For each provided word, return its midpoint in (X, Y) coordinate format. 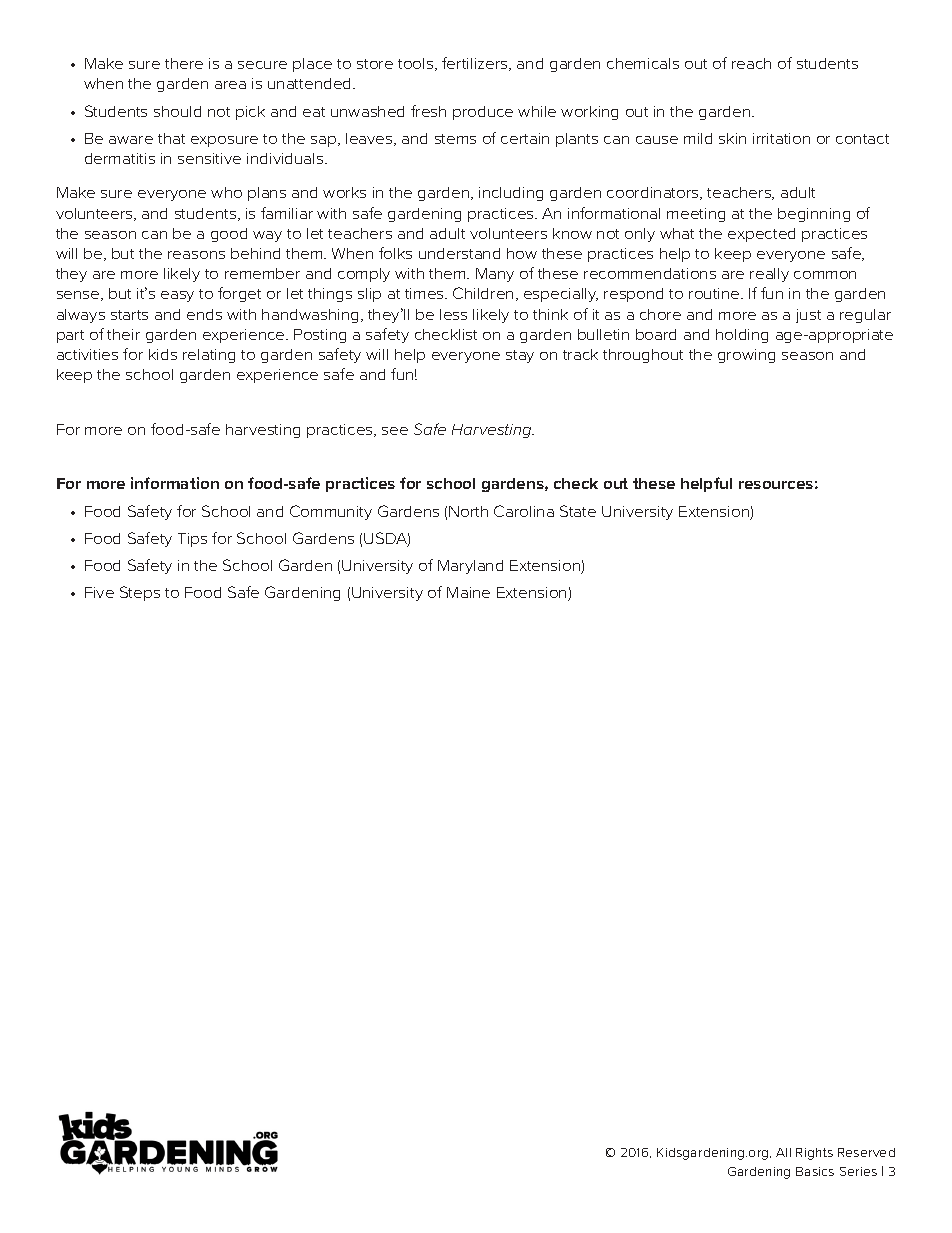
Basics (815, 1171)
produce (483, 113)
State (578, 511)
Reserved (866, 1152)
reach (751, 63)
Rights (814, 1154)
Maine (468, 592)
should (177, 111)
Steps (140, 593)
